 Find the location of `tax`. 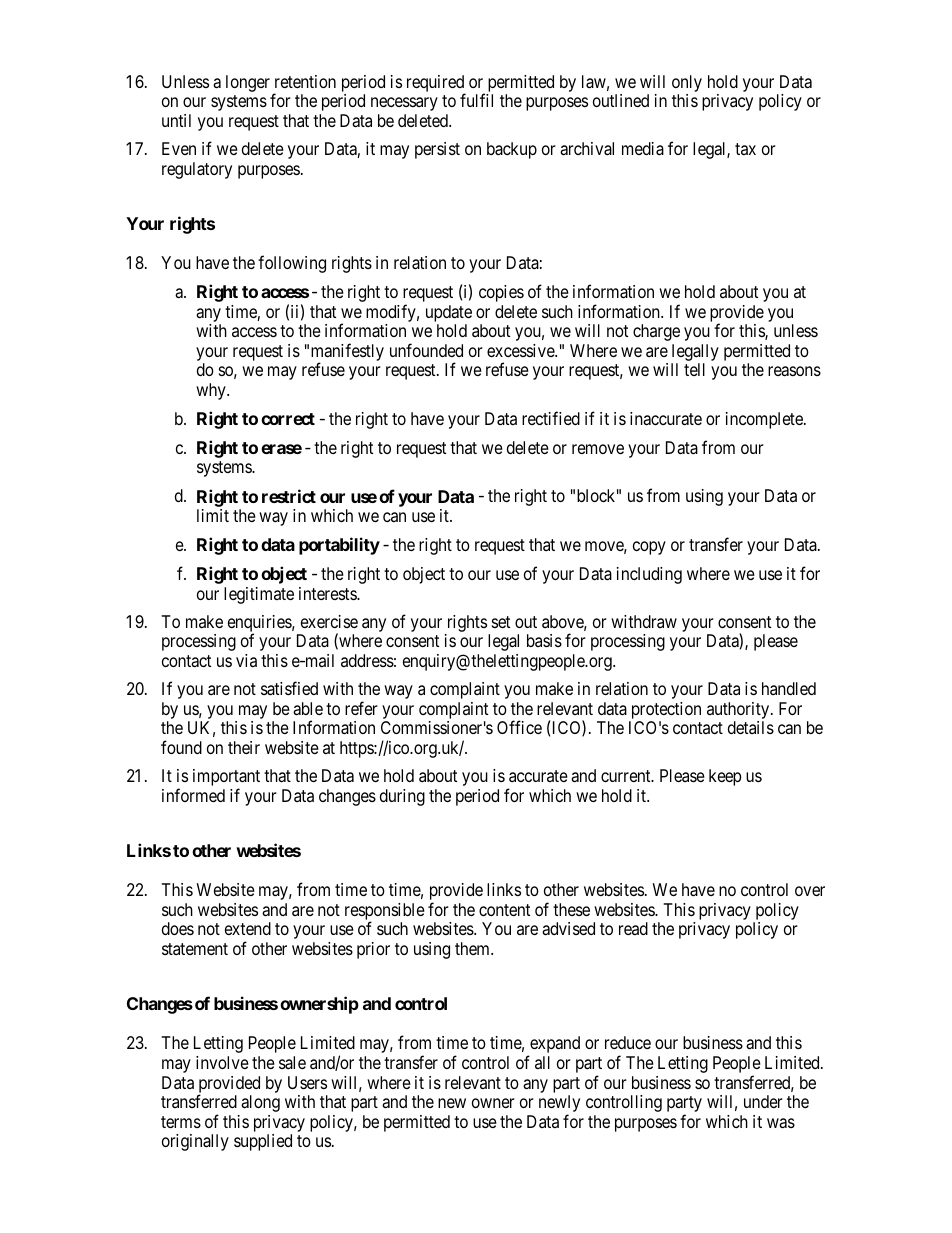

tax is located at coordinates (745, 149).
